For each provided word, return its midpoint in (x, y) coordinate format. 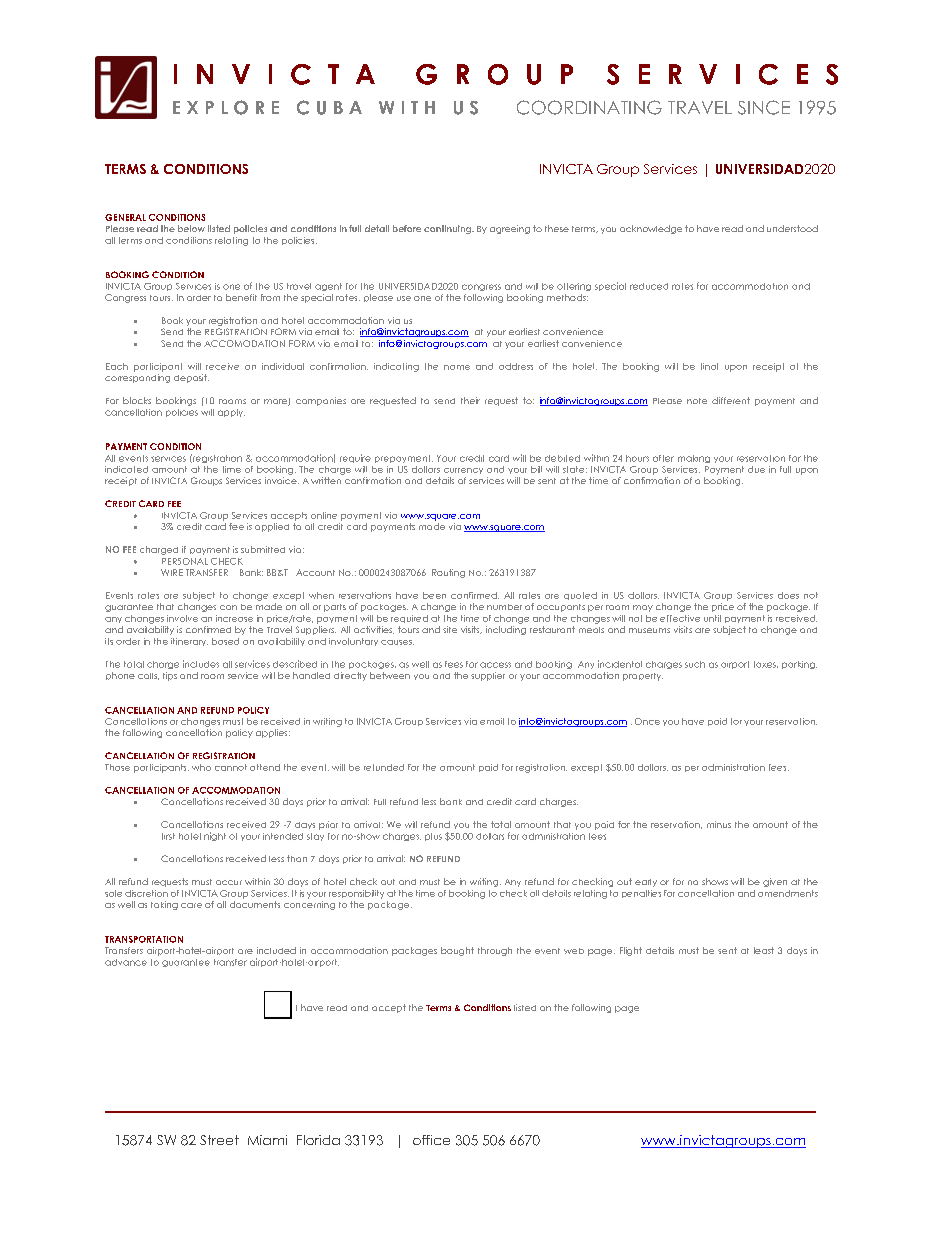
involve (182, 618)
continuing (449, 229)
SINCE (764, 107)
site (450, 629)
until (712, 618)
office (431, 1140)
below (191, 228)
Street (219, 1140)
